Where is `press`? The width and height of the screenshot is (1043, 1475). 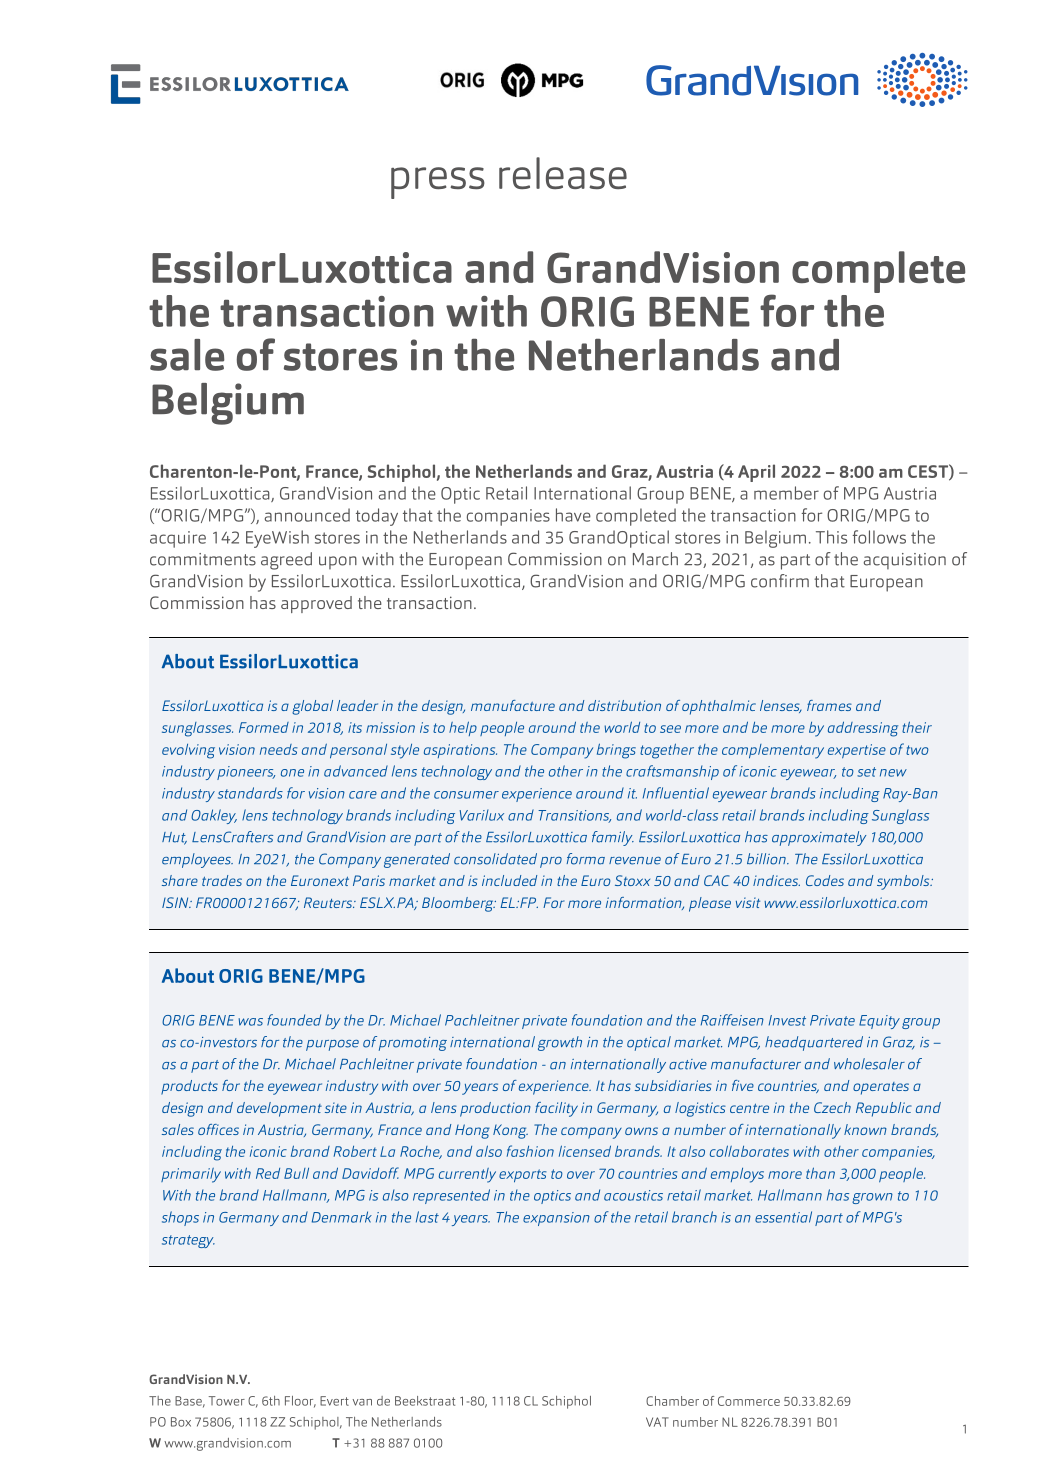
press is located at coordinates (438, 183).
